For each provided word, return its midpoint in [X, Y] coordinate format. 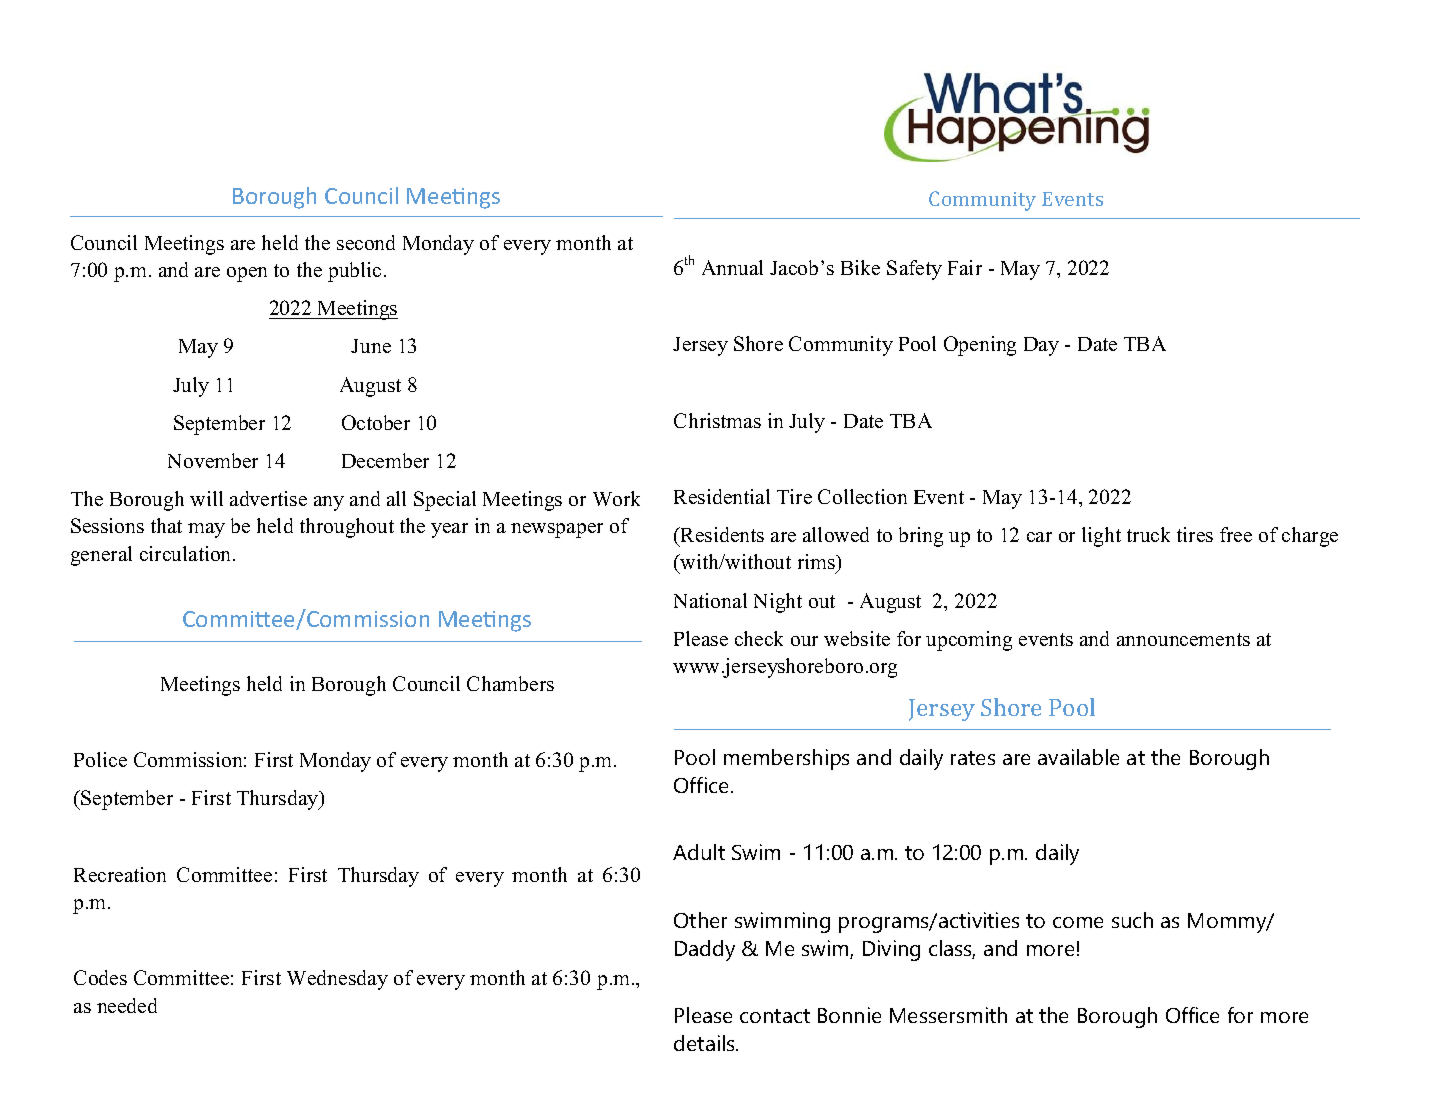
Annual [732, 267]
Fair [965, 267]
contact [775, 1016]
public [354, 272]
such [1132, 920]
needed [127, 1005]
